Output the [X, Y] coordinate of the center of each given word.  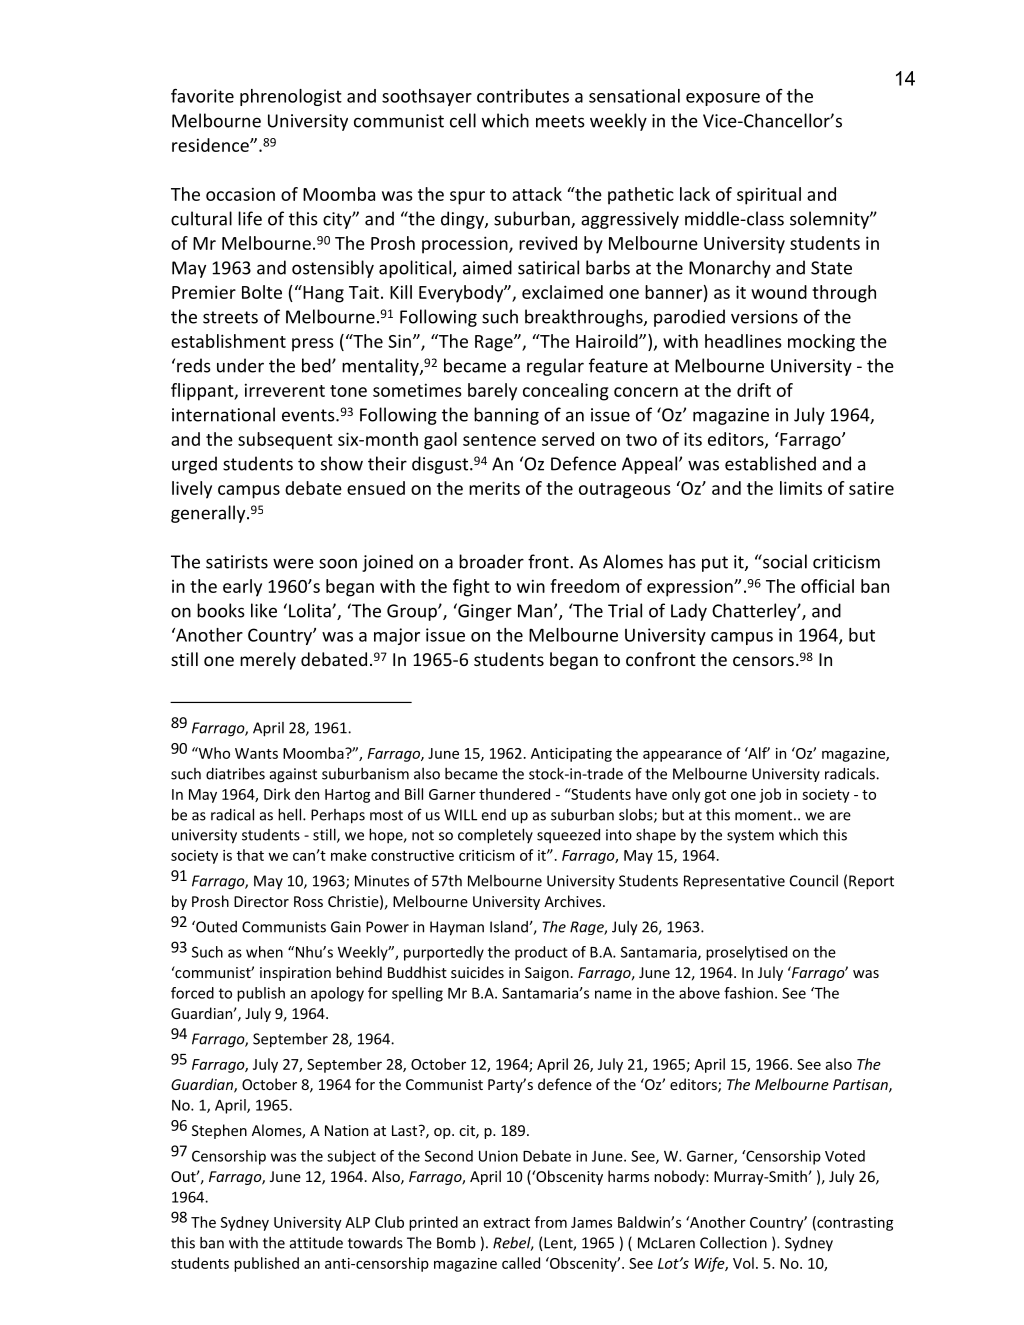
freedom [584, 586]
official [827, 586]
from [551, 1222]
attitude [316, 1243]
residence [211, 145]
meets [560, 121]
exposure [723, 99]
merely [268, 661]
